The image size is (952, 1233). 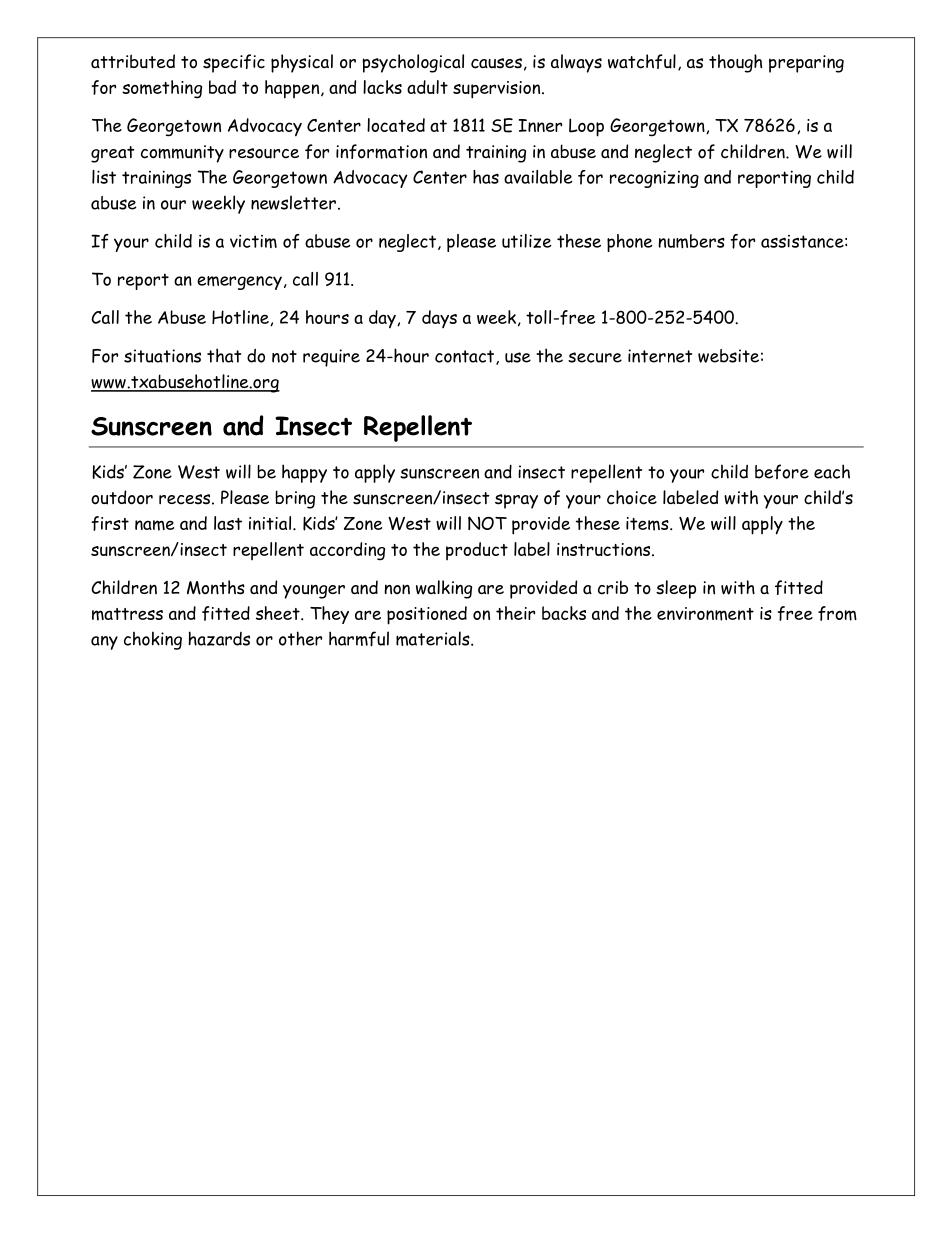 I want to click on situations, so click(x=162, y=356).
